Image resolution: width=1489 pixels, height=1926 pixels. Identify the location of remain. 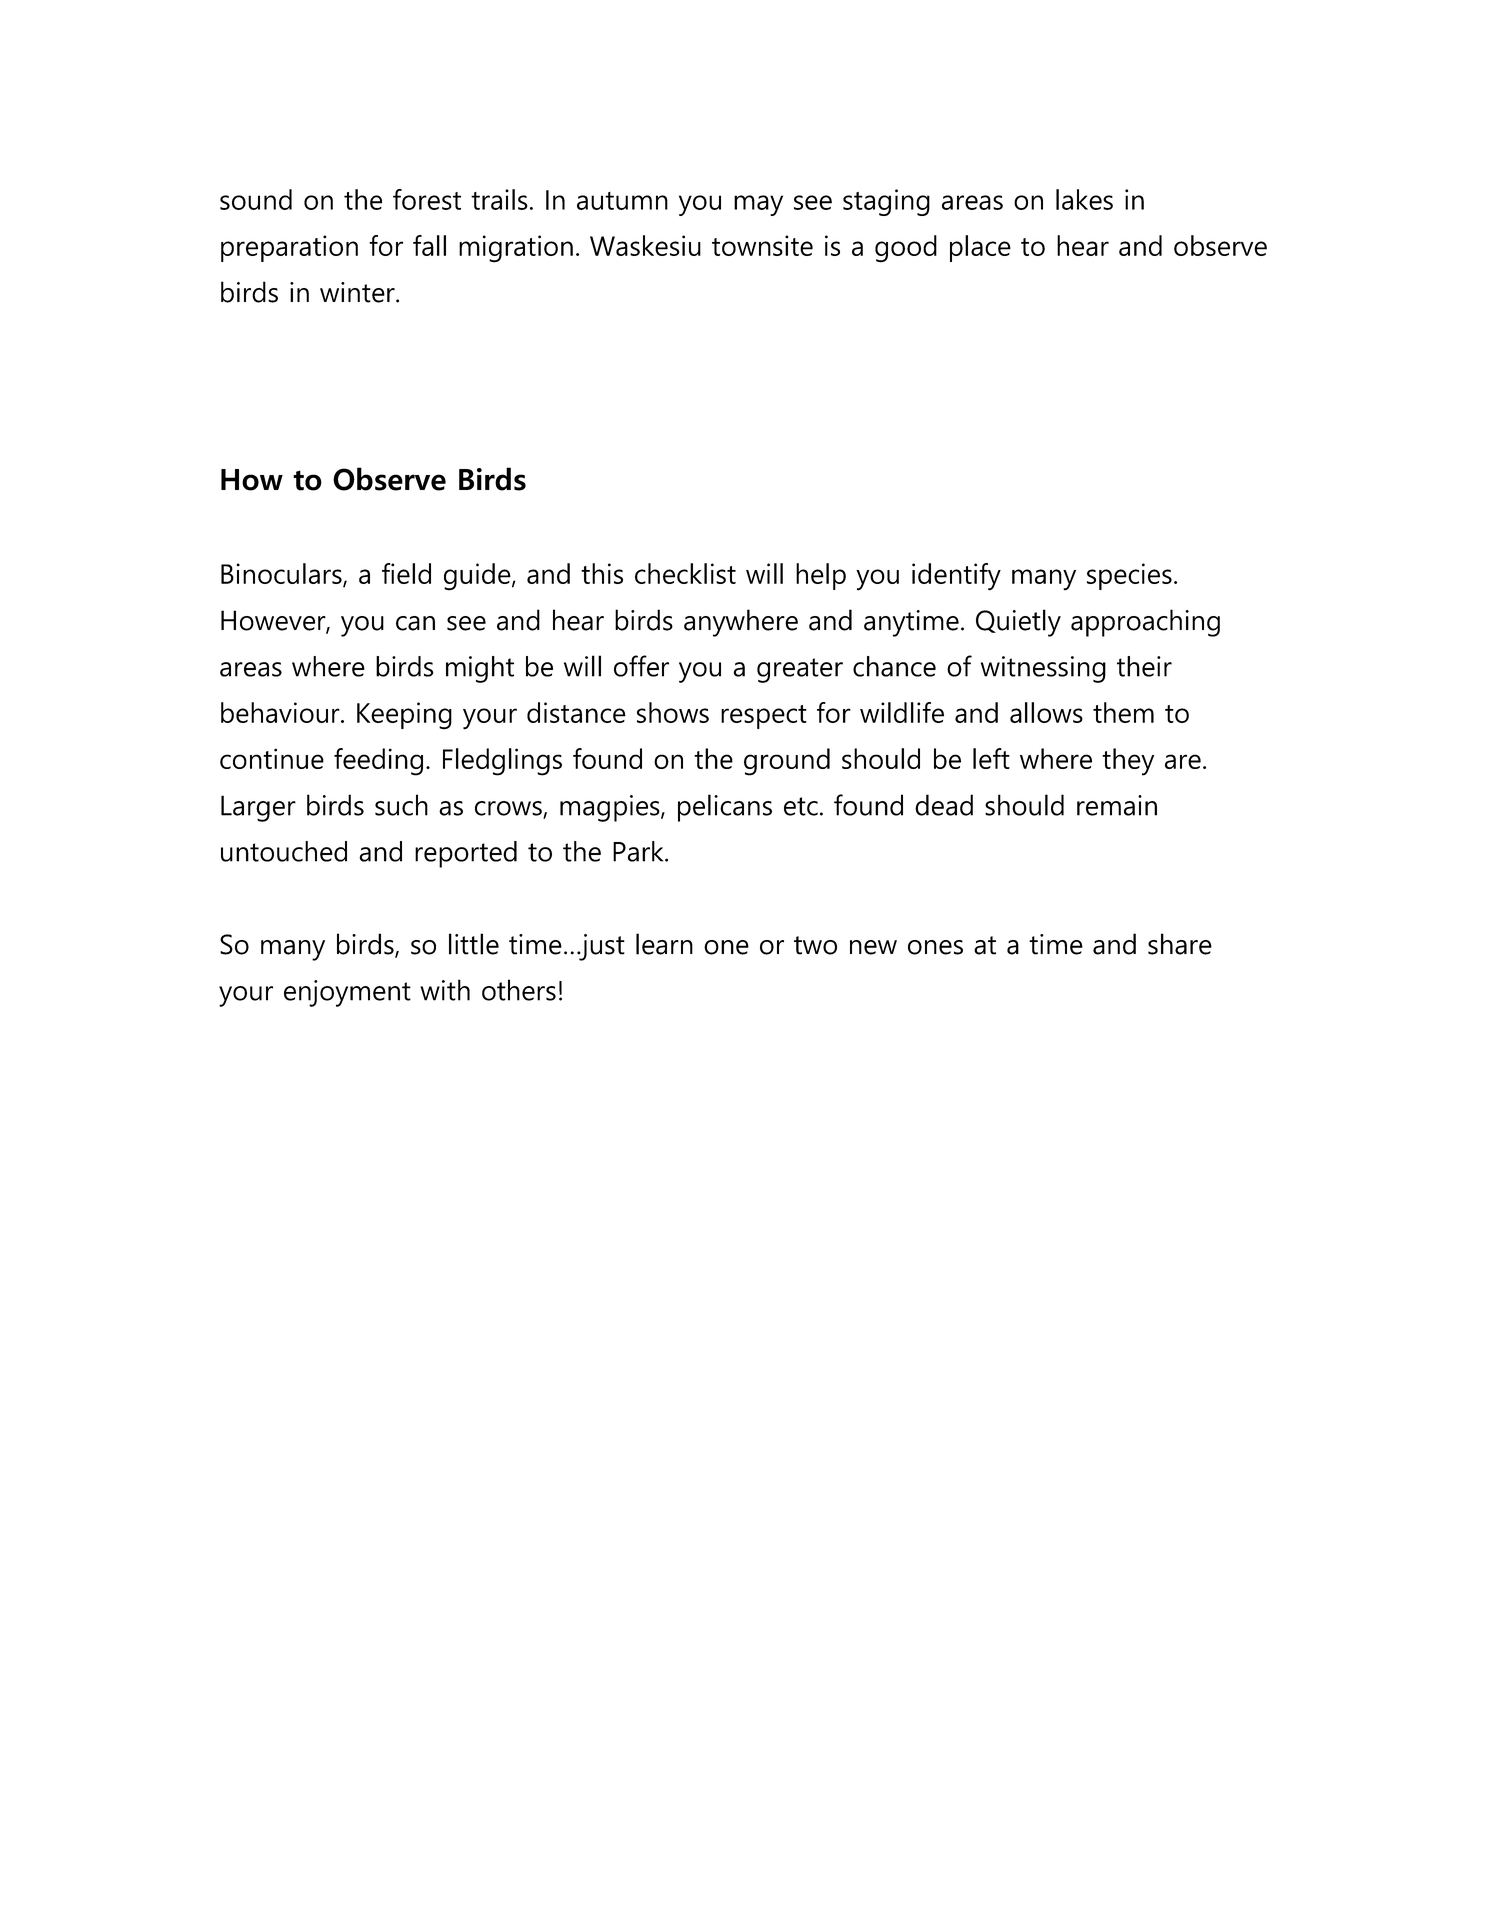
(1117, 805).
